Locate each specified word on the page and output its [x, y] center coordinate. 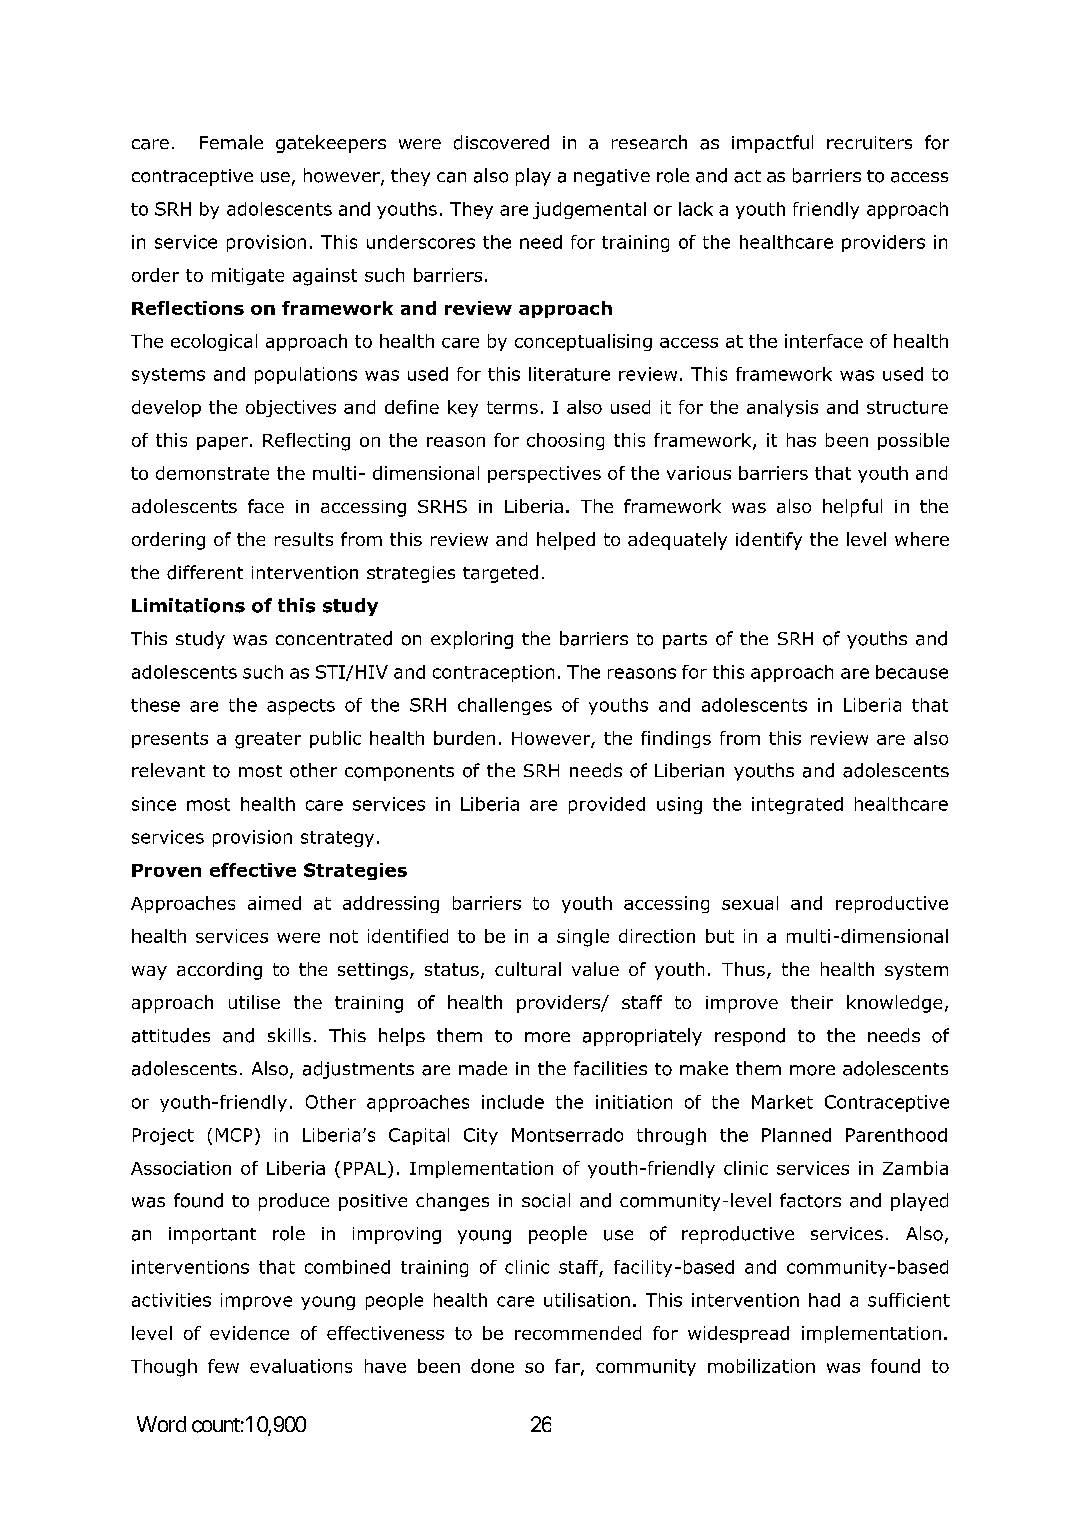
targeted [500, 574]
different [205, 572]
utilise [254, 1002]
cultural [528, 969]
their [812, 1002]
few [223, 1366]
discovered [501, 142]
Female [231, 142]
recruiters [869, 143]
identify [769, 541]
